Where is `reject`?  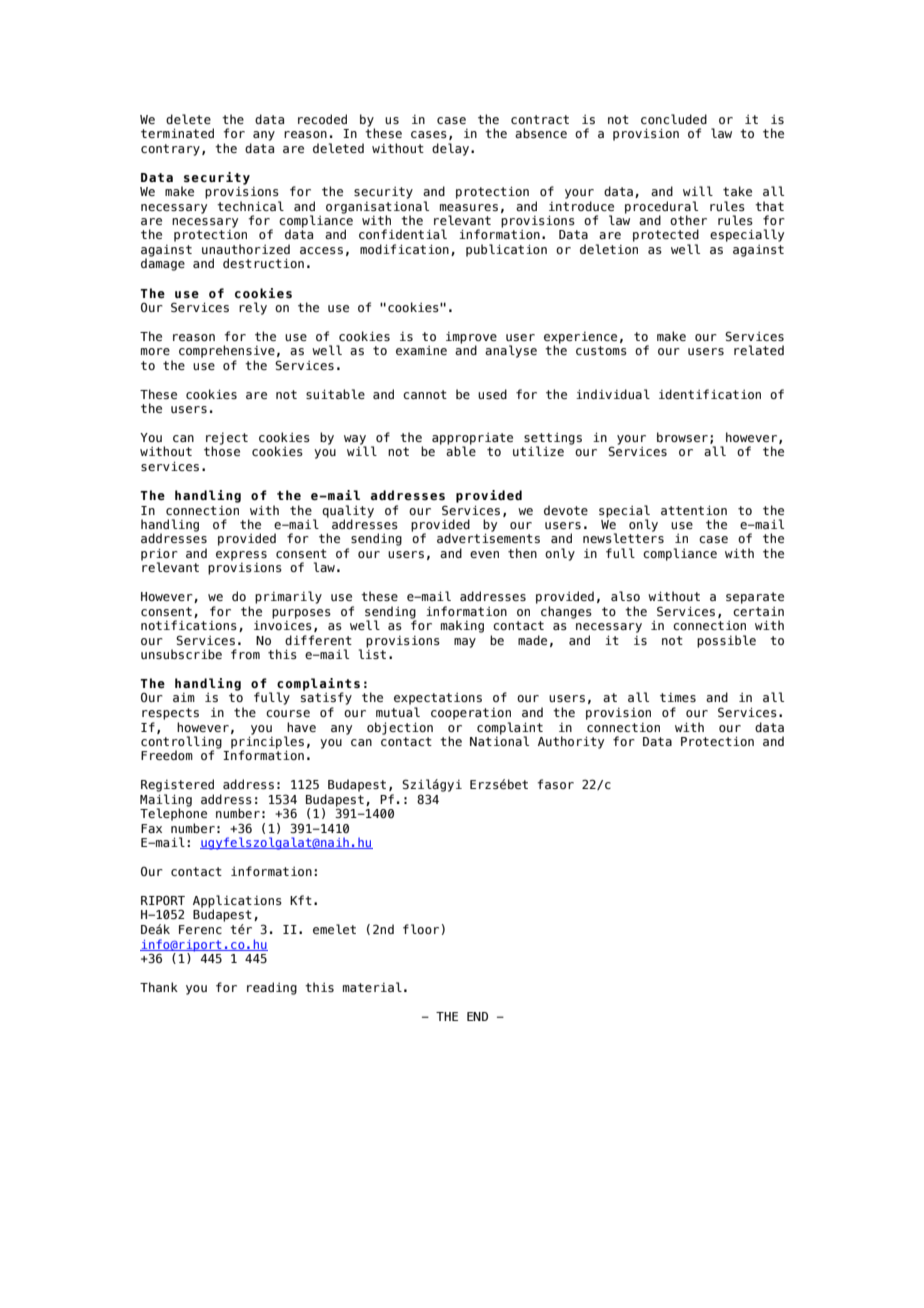
reject is located at coordinates (227, 439).
